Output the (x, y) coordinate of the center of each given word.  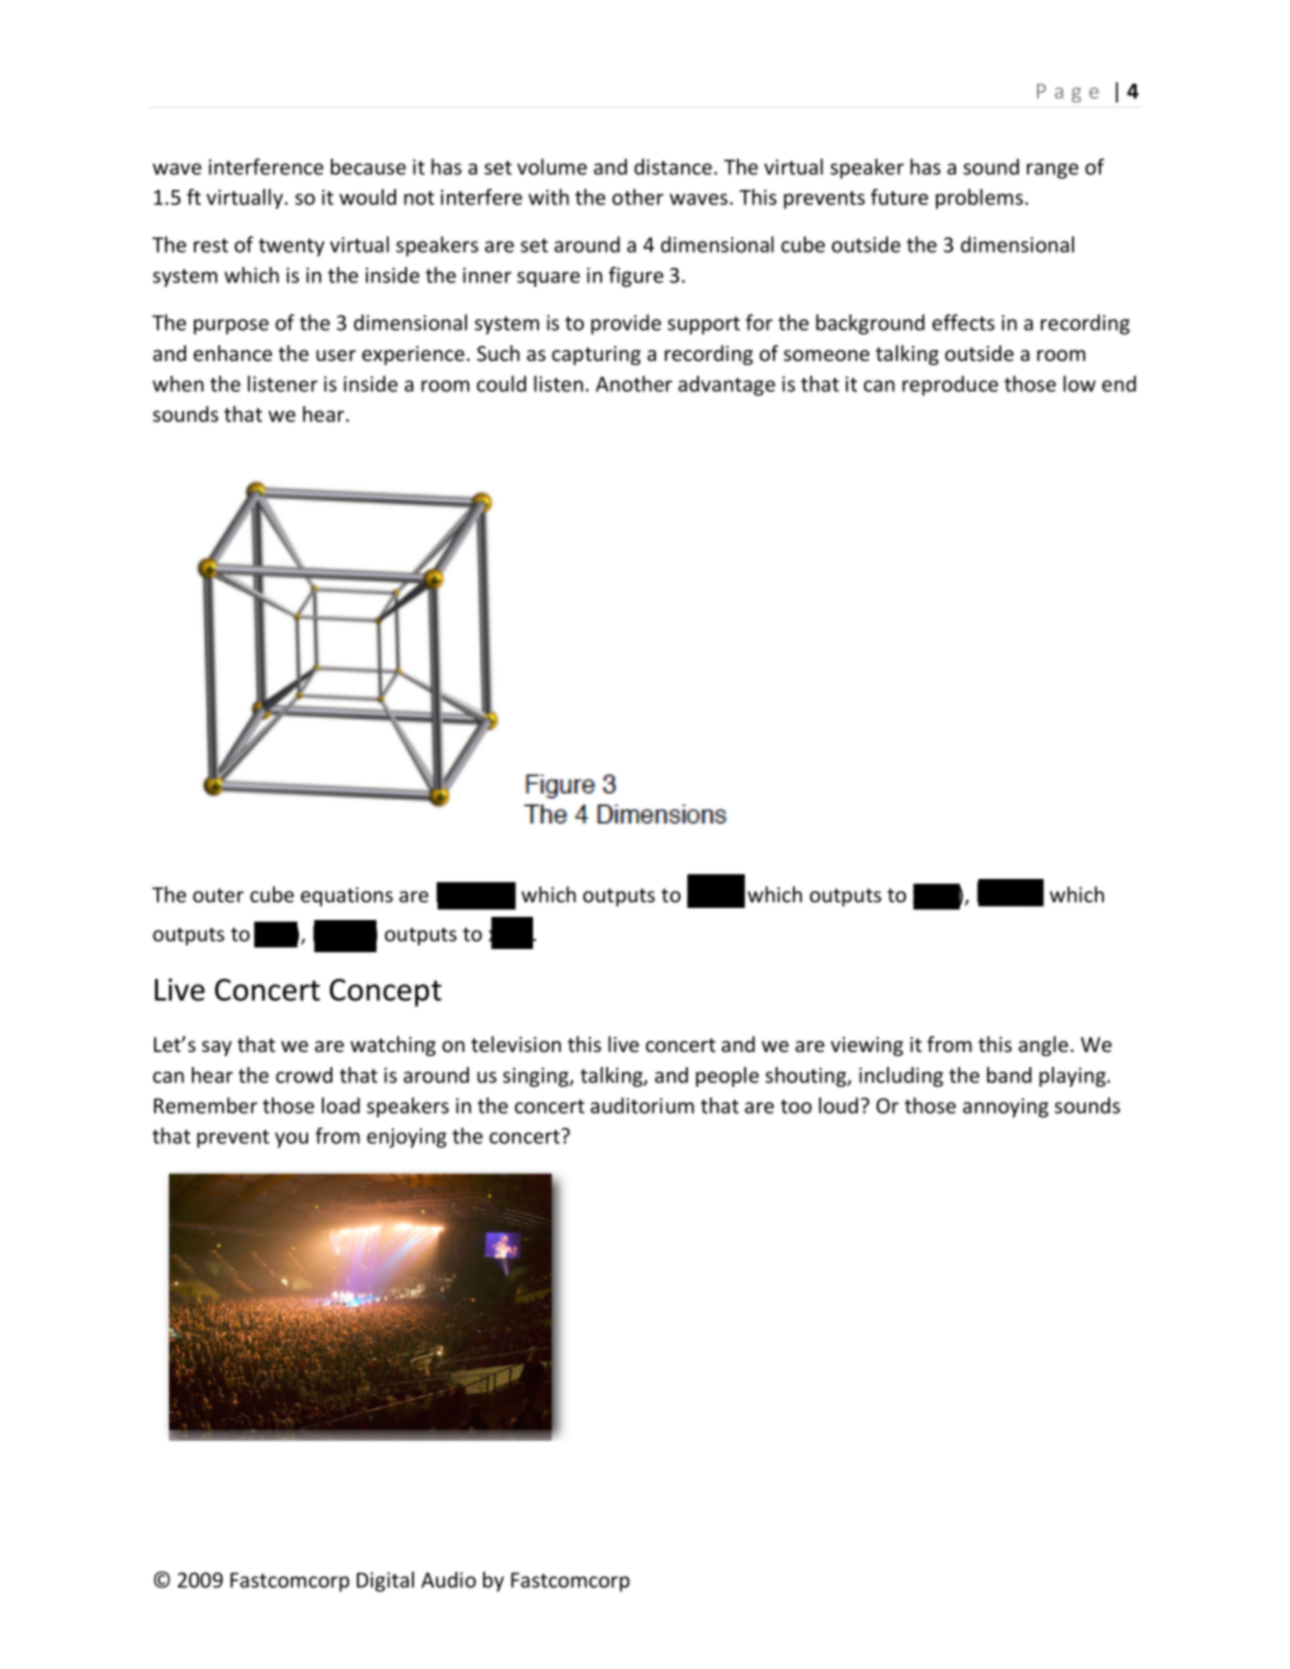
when (178, 383)
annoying (1006, 1108)
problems (979, 199)
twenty (291, 247)
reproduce (950, 385)
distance (673, 166)
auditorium (642, 1105)
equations (347, 897)
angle (1043, 1046)
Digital (385, 1581)
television (516, 1044)
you (291, 1140)
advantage (726, 385)
